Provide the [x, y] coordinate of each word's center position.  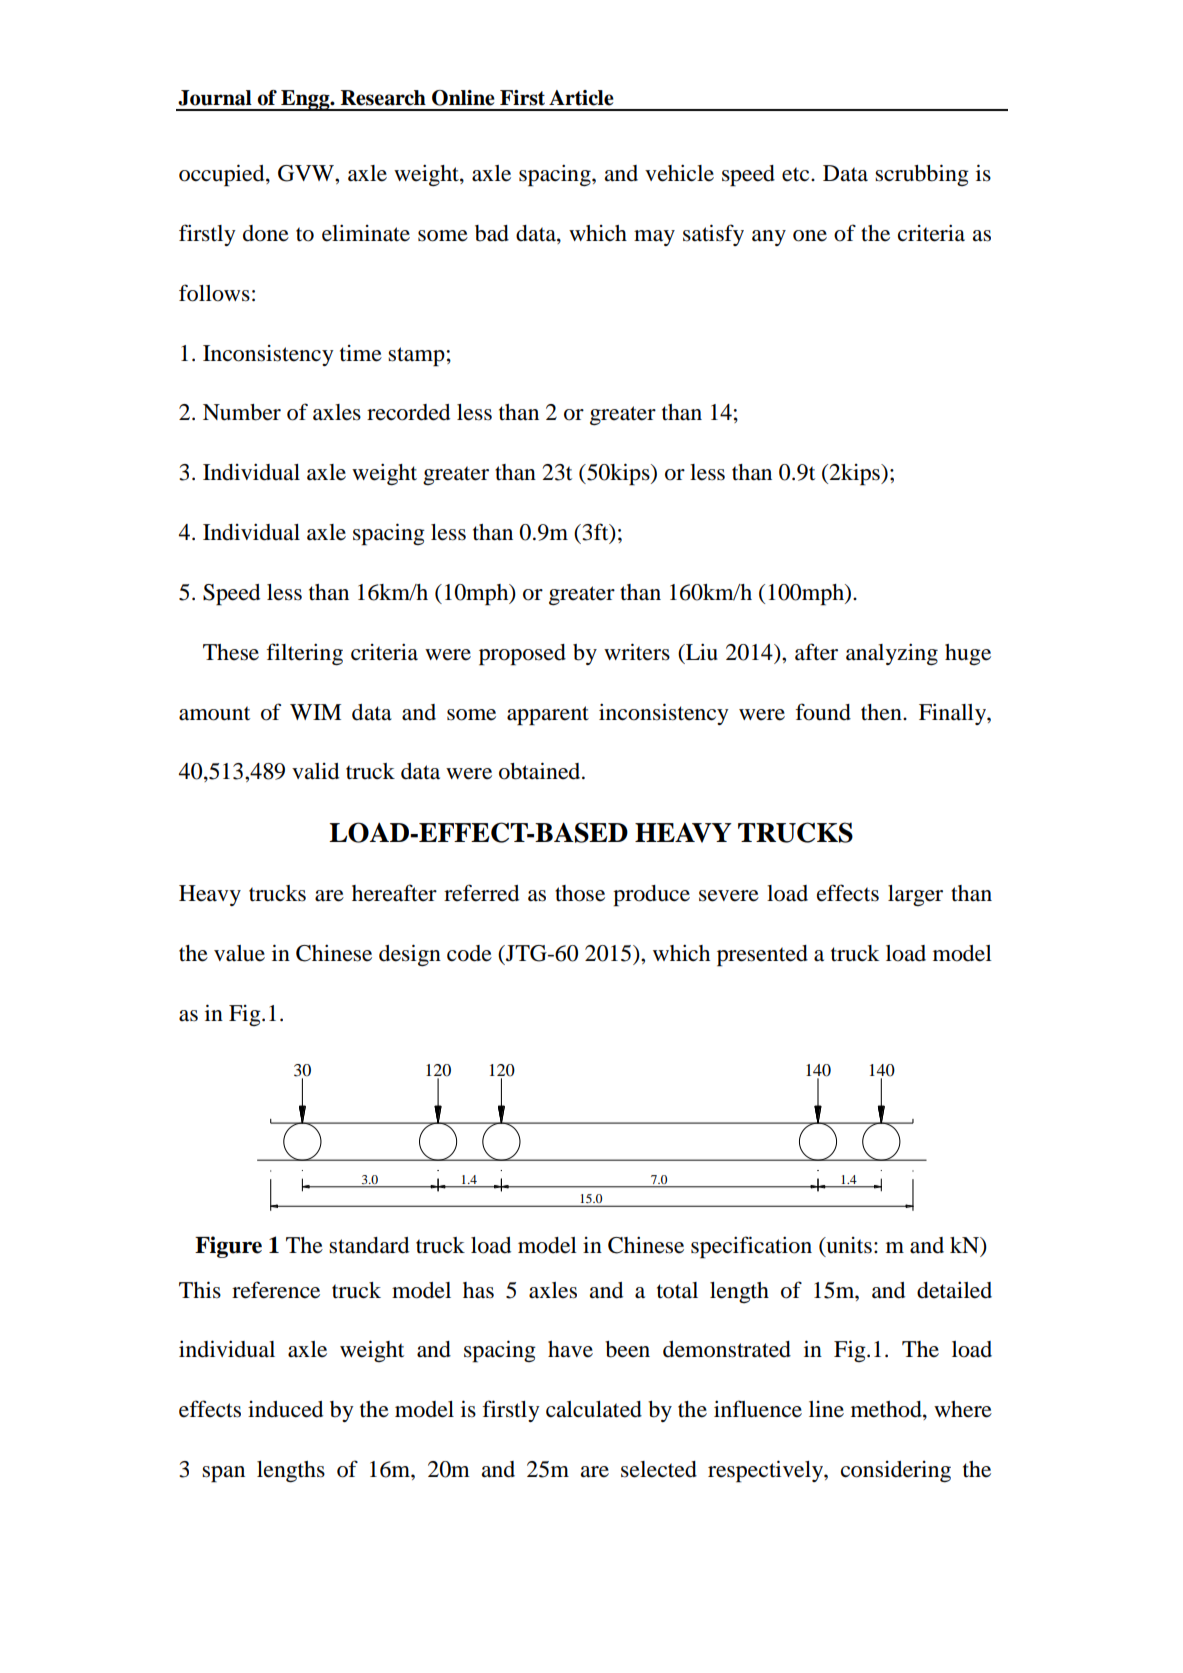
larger [915, 895]
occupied [223, 175]
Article [581, 98]
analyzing [892, 654]
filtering [304, 654]
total [677, 1290]
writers [637, 652]
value [239, 953]
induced [285, 1409]
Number [242, 412]
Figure [228, 1247]
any [769, 238]
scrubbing [922, 175]
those [580, 893]
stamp [416, 357]
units [848, 1245]
